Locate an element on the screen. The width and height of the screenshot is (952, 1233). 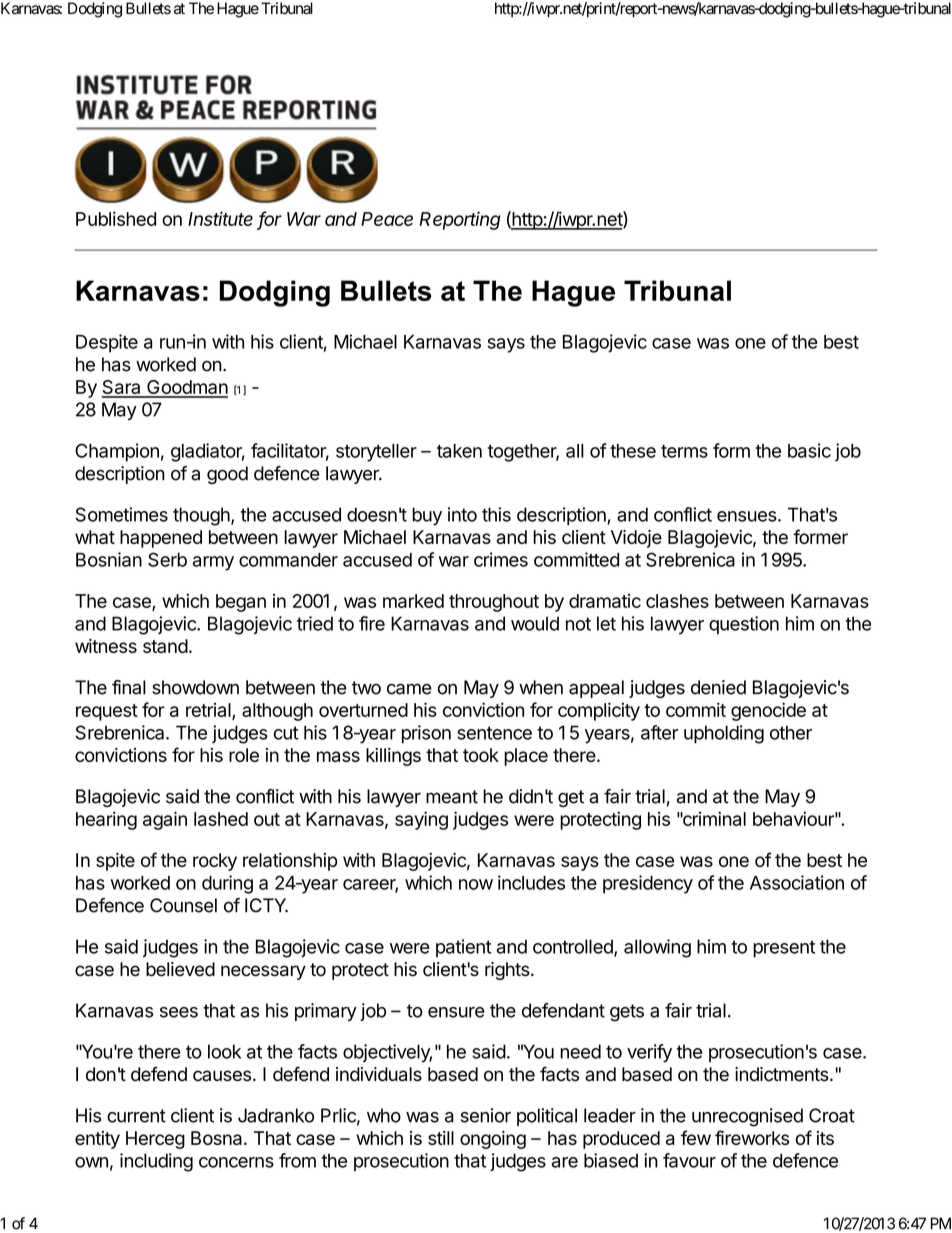
including is located at coordinates (156, 1162).
